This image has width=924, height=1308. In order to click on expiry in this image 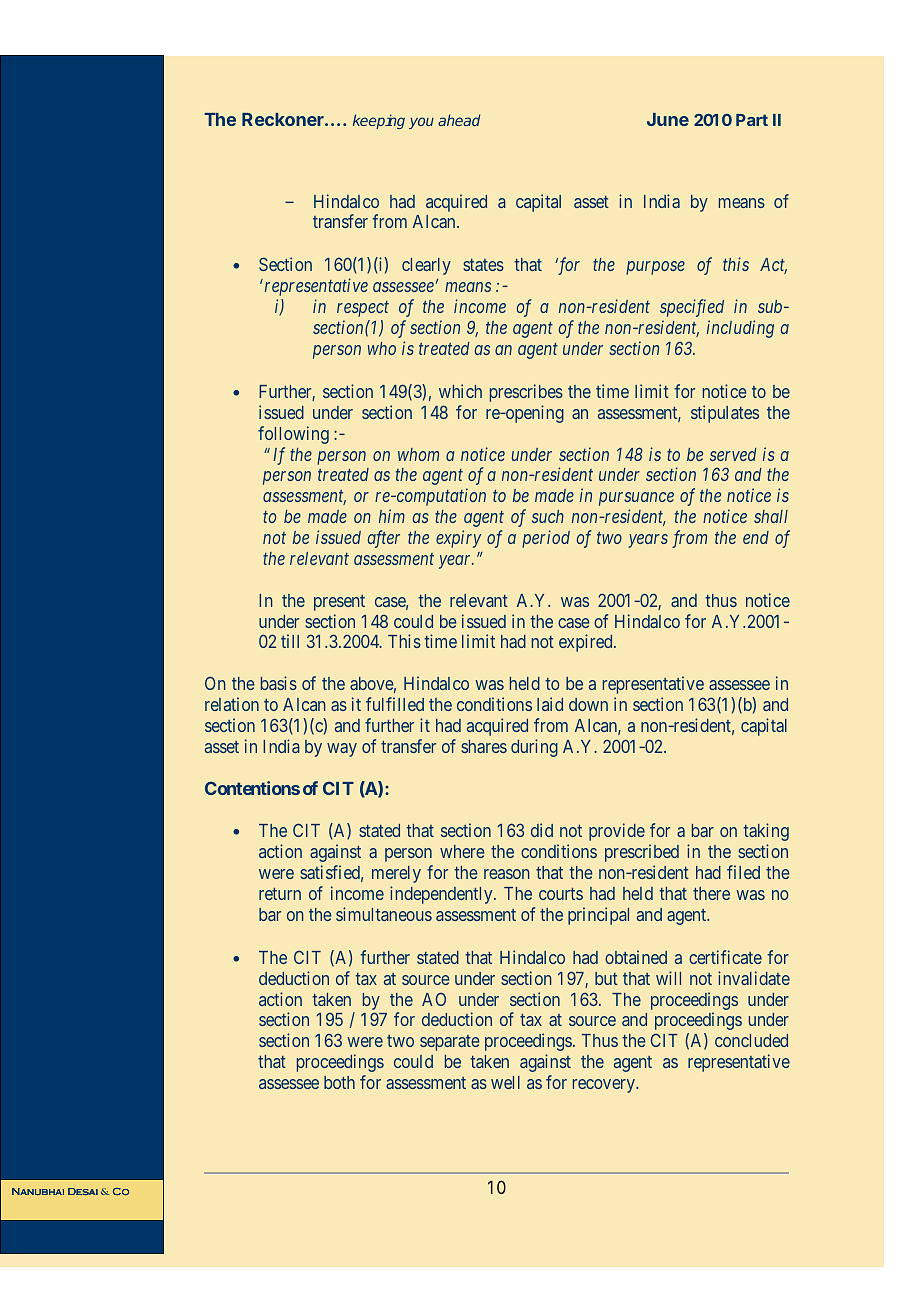, I will do `click(458, 539)`.
